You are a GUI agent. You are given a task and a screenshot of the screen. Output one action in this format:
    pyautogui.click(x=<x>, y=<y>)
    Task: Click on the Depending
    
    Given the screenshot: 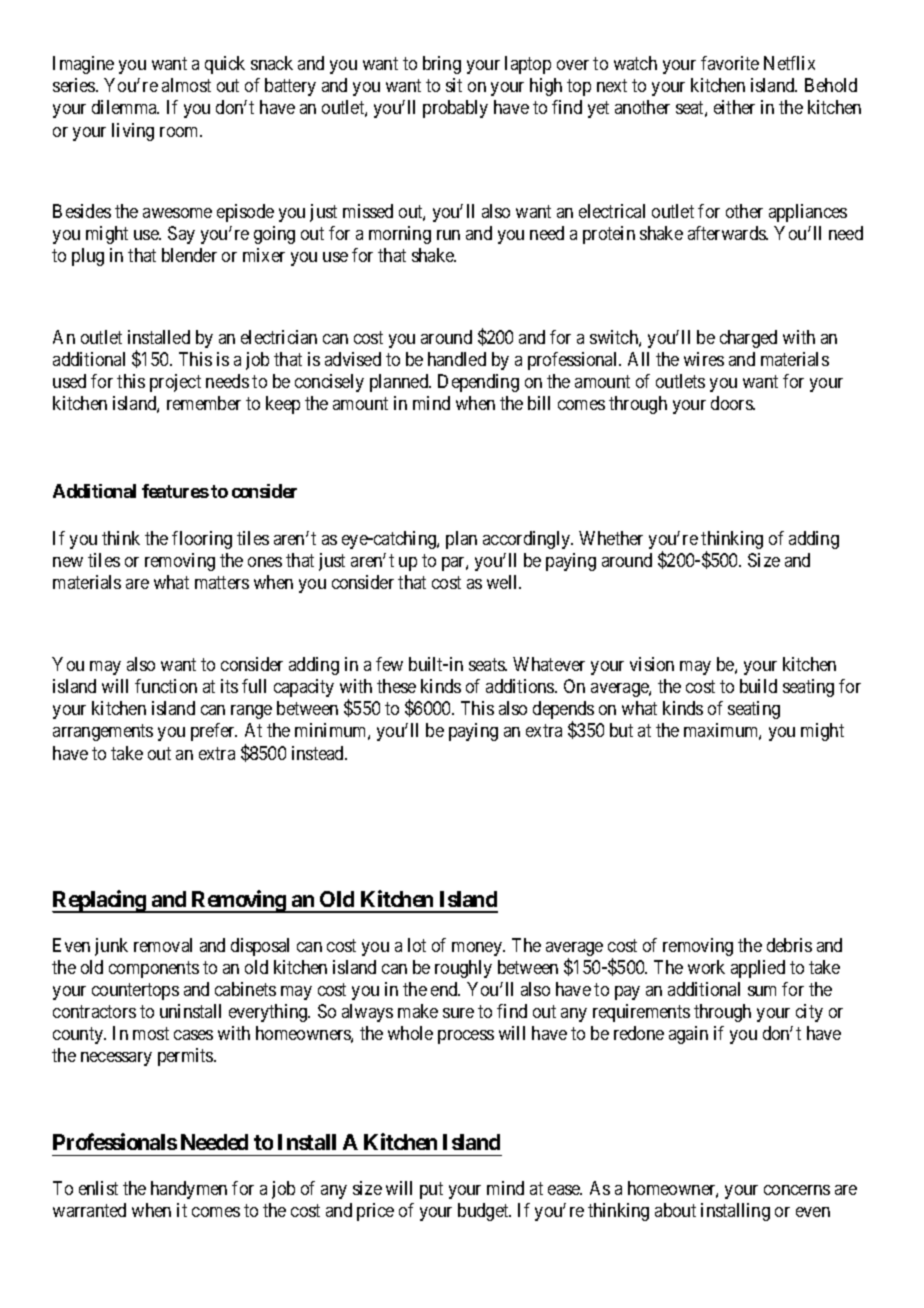 What is the action you would take?
    pyautogui.click(x=478, y=383)
